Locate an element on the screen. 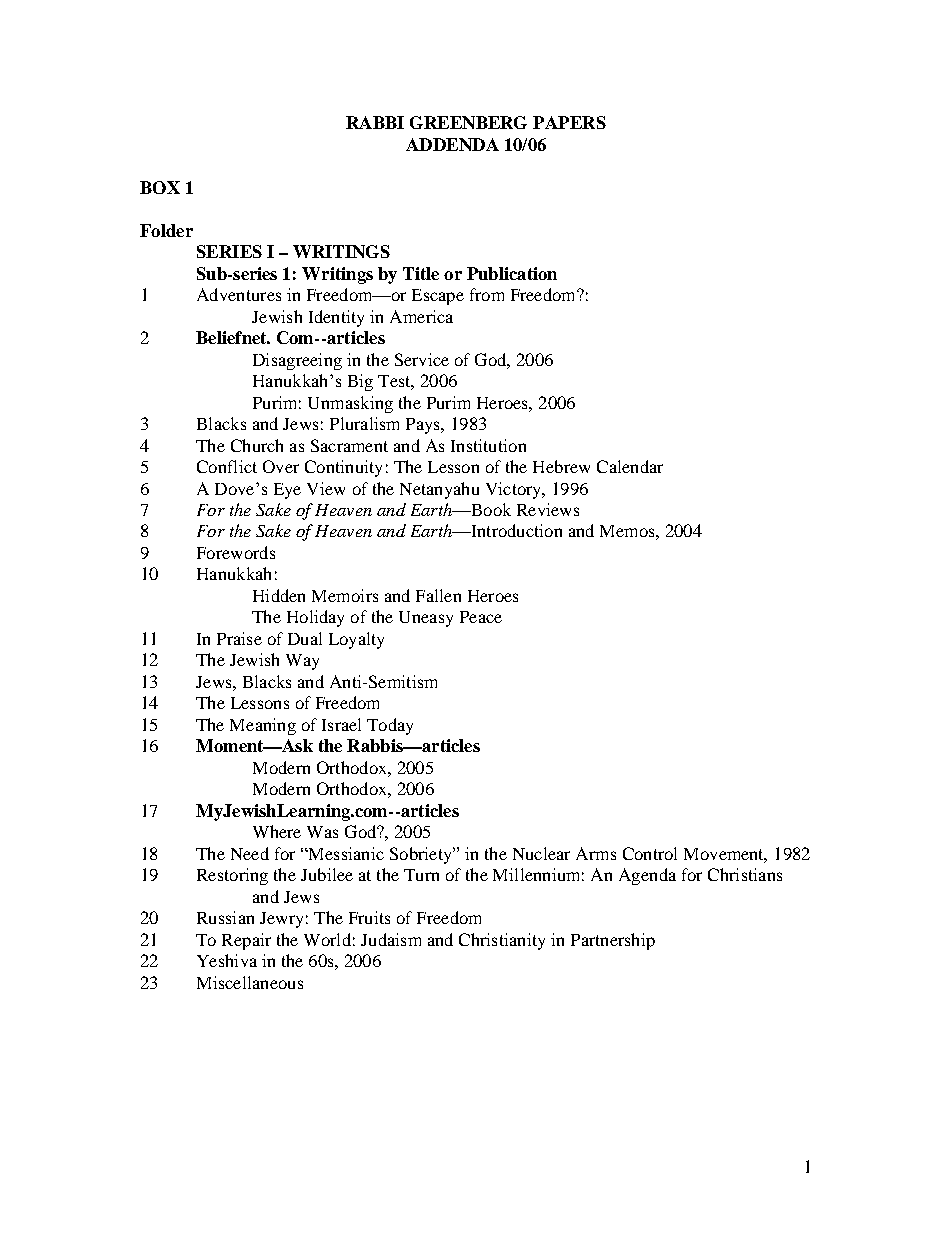  Disagreeing is located at coordinates (297, 361).
